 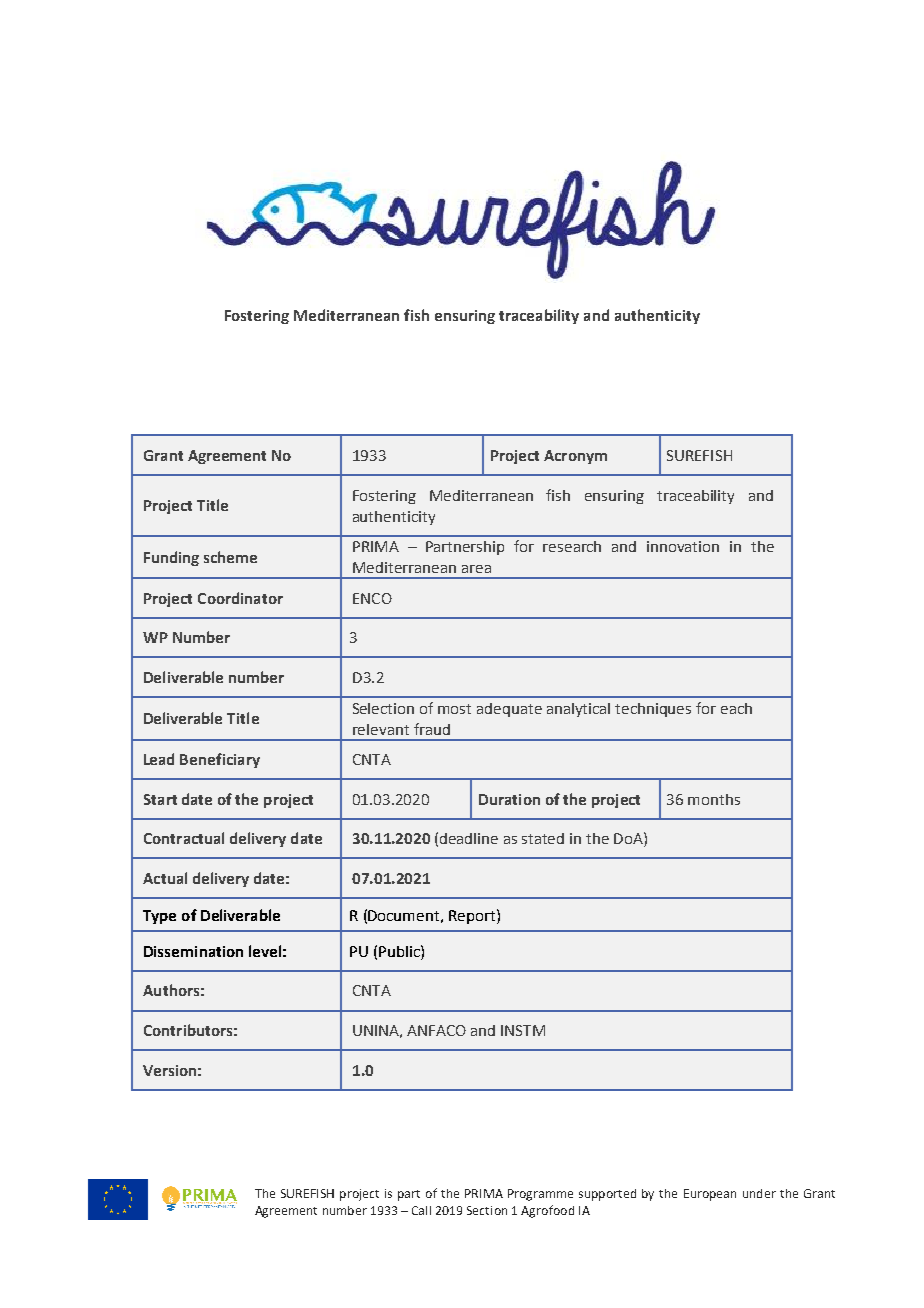 What do you see at coordinates (683, 546) in the image?
I see `innovation` at bounding box center [683, 546].
